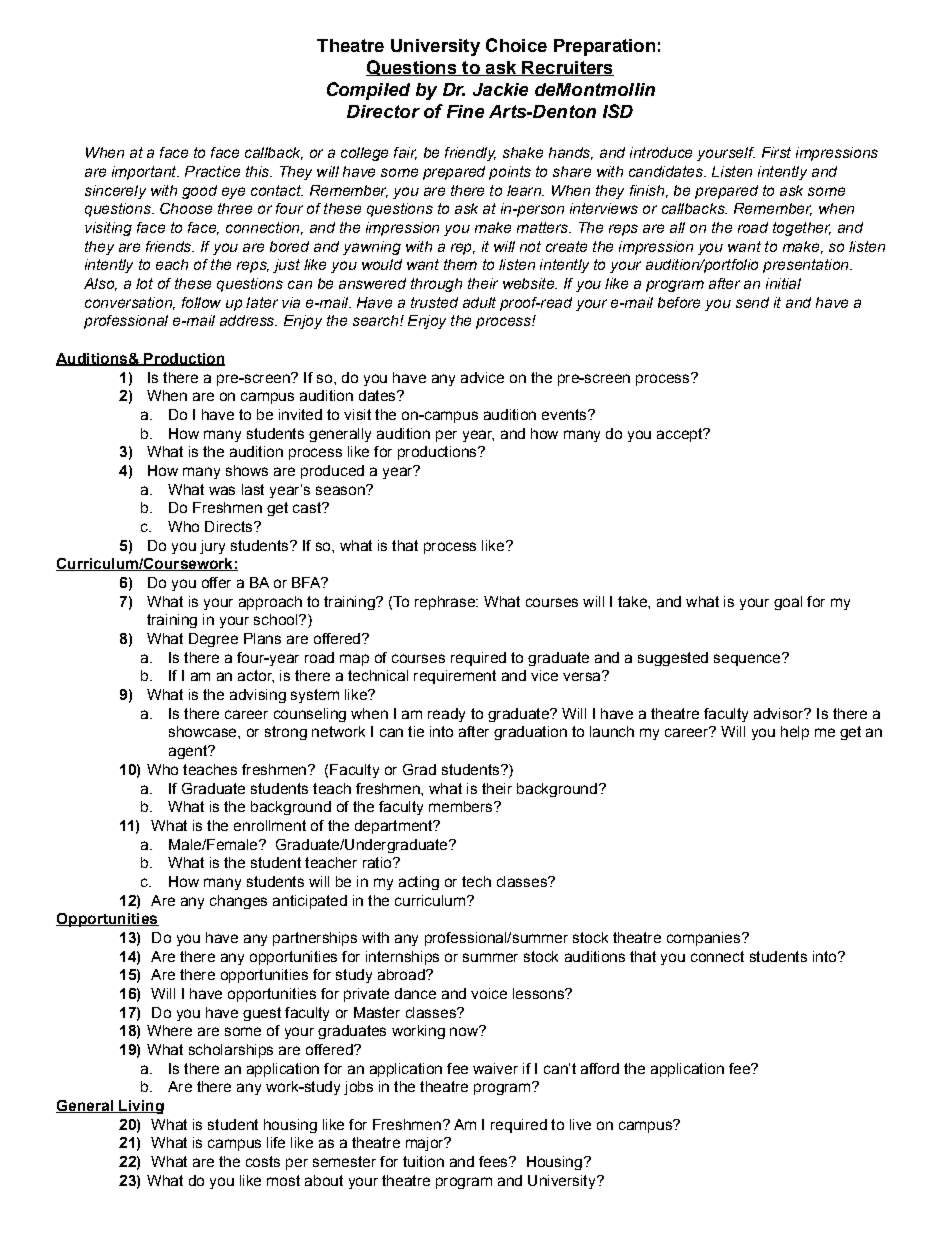  What do you see at coordinates (446, 603) in the screenshot?
I see `rephrase` at bounding box center [446, 603].
